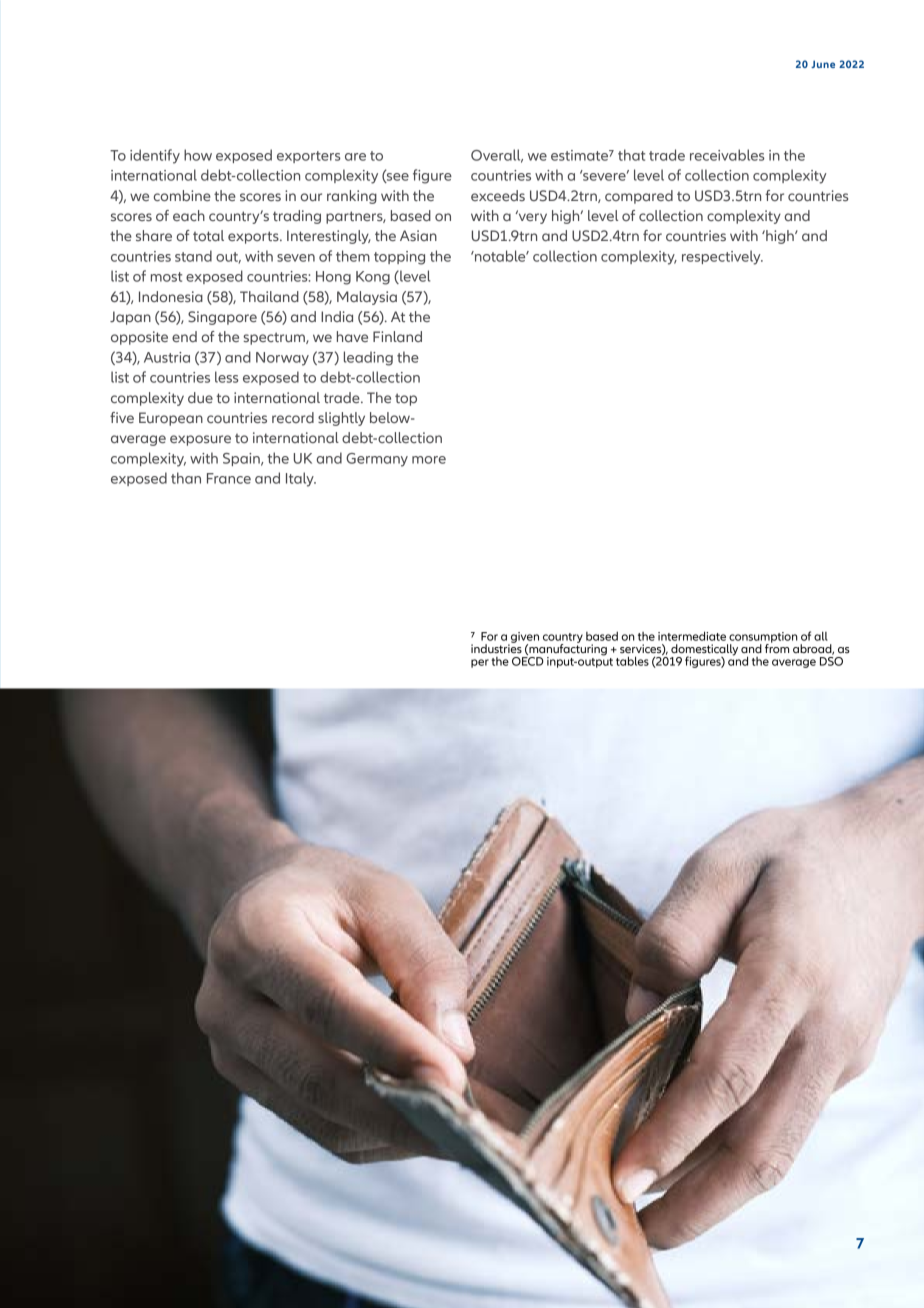 This image has height=1308, width=924. Describe the element at coordinates (229, 478) in the image. I see `France` at that location.
